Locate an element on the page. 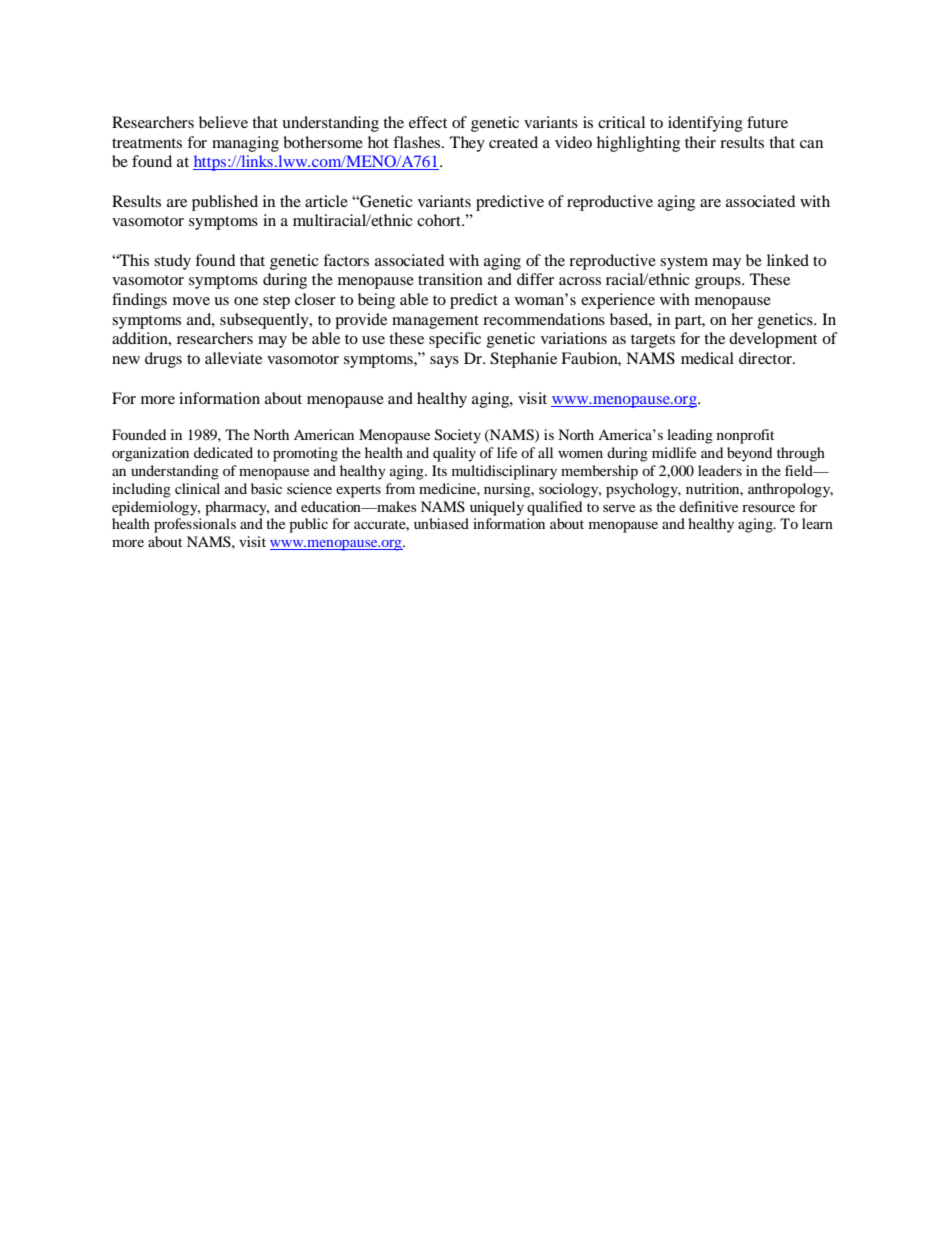 This page has width=952, height=1233. professionals is located at coordinates (195, 525).
